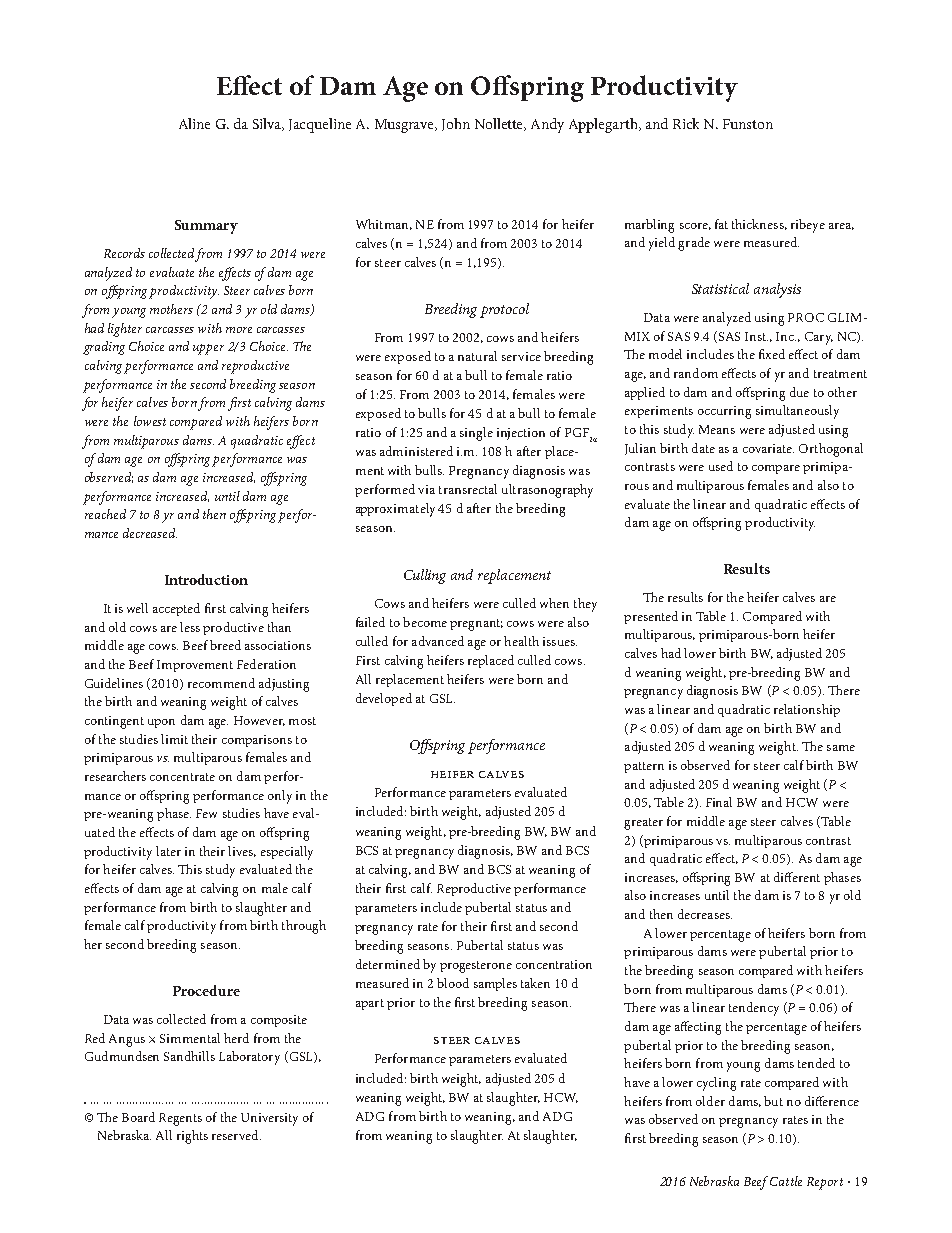  Describe the element at coordinates (456, 124) in the page. I see `John` at that location.
